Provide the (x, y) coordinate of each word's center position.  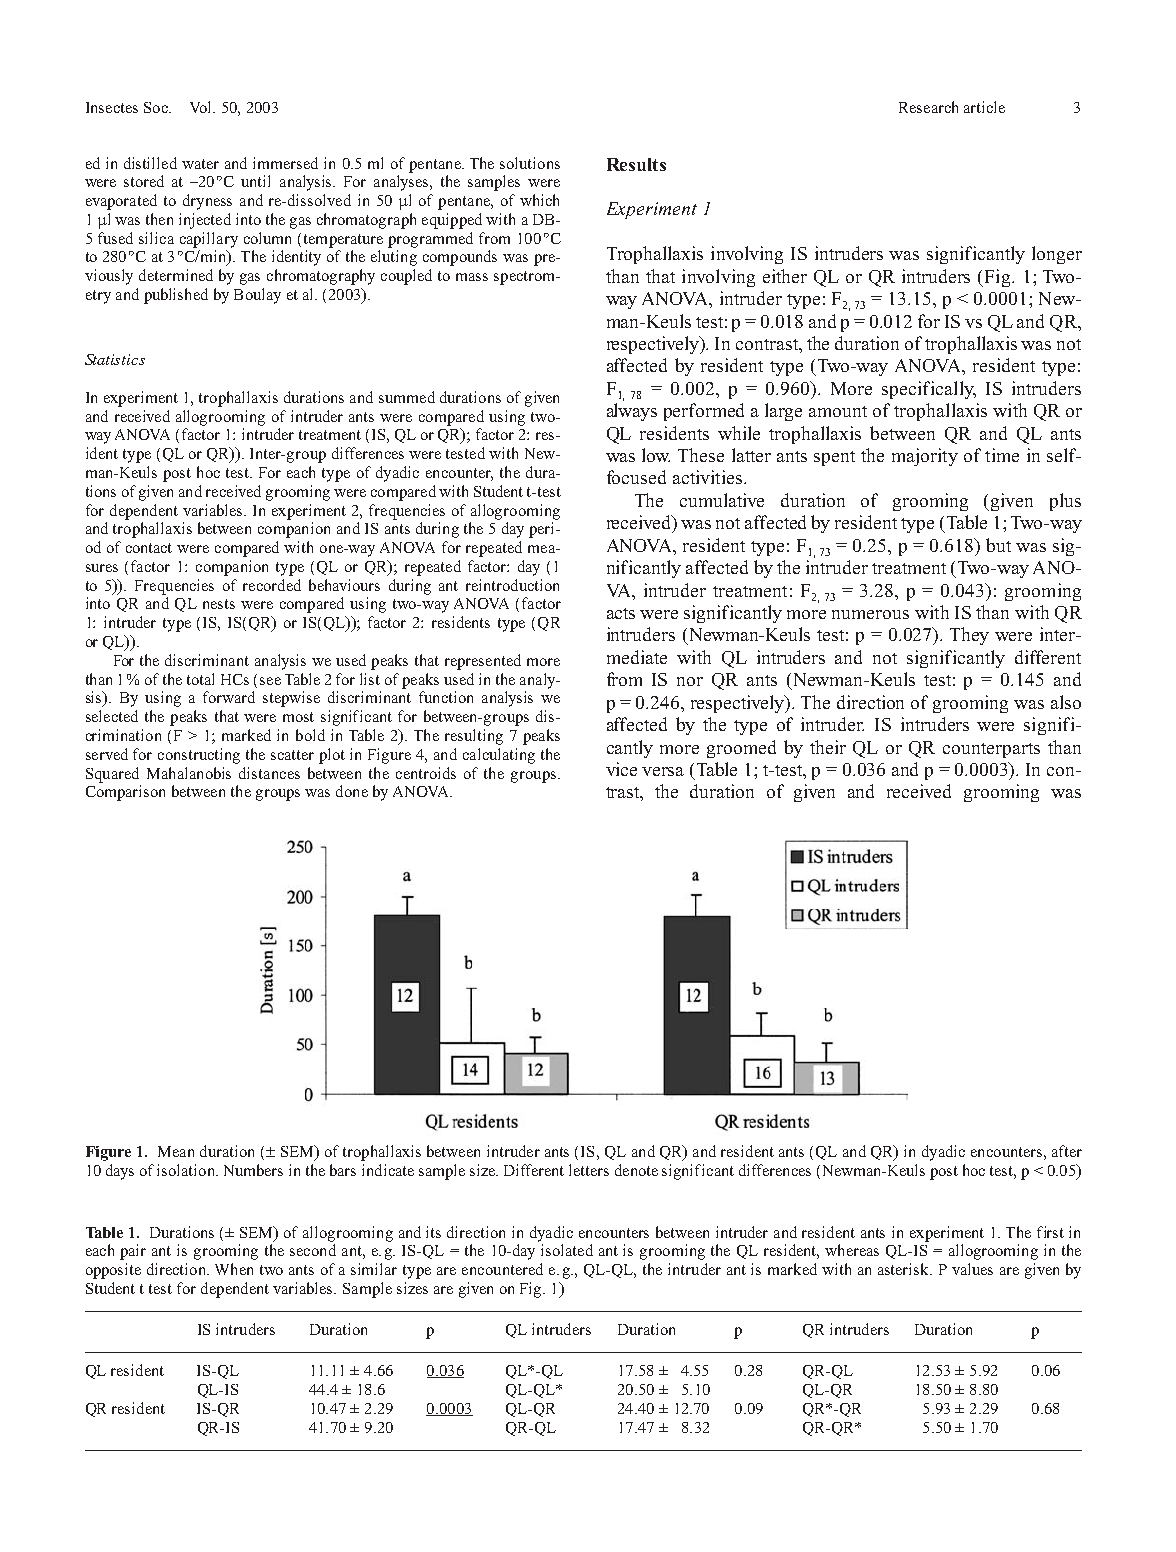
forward (229, 697)
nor (690, 681)
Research (928, 107)
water (200, 164)
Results (636, 164)
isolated (567, 1250)
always (632, 412)
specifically (929, 390)
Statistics (115, 359)
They (969, 636)
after (1067, 1151)
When (234, 1269)
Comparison (125, 793)
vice (621, 769)
